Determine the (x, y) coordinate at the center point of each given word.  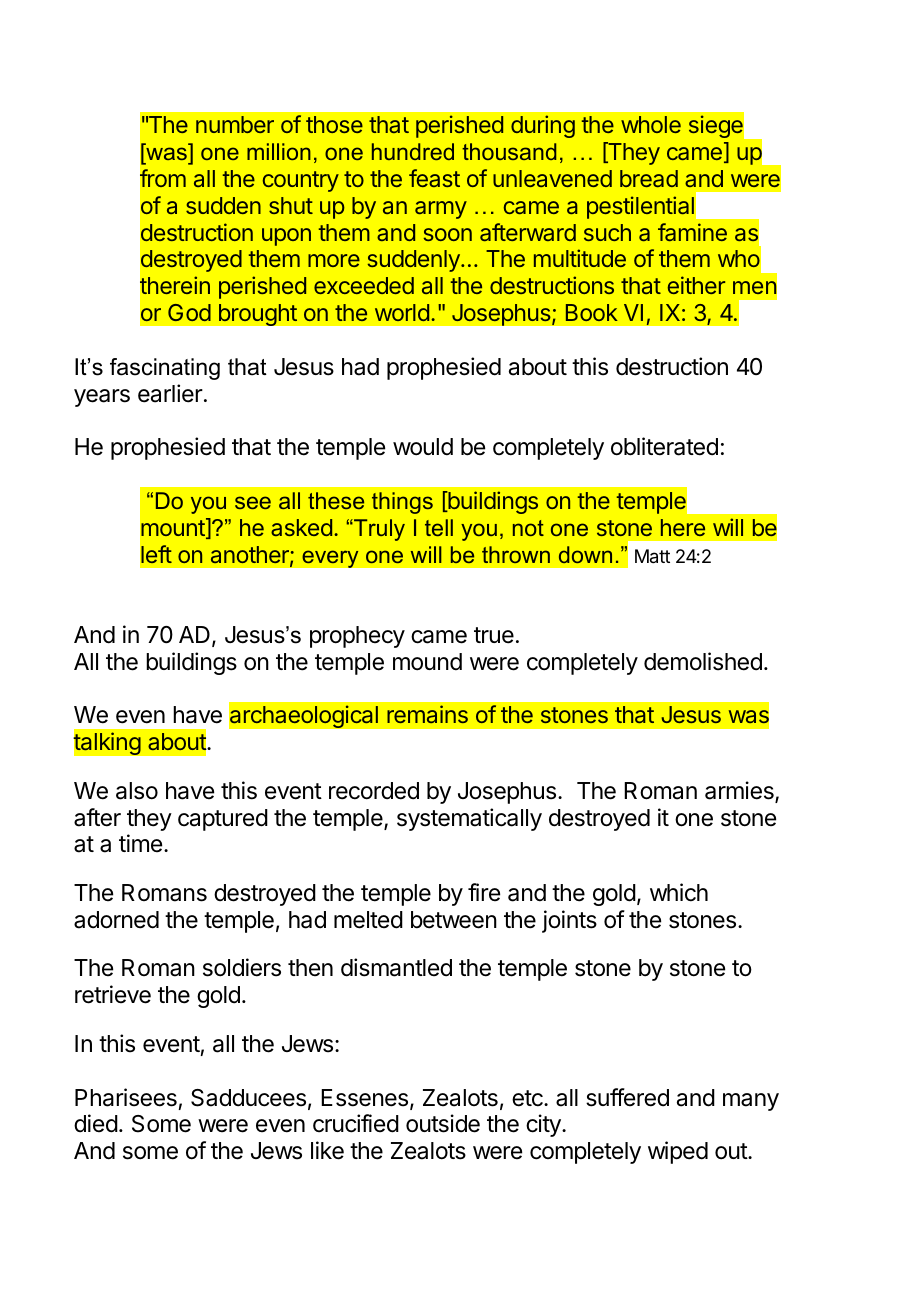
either (696, 285)
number (235, 124)
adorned (116, 920)
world (402, 312)
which (679, 892)
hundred (413, 151)
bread (649, 178)
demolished (703, 661)
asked (301, 527)
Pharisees (126, 1097)
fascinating (165, 369)
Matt (652, 556)
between (454, 920)
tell (439, 527)
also (137, 791)
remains (427, 714)
